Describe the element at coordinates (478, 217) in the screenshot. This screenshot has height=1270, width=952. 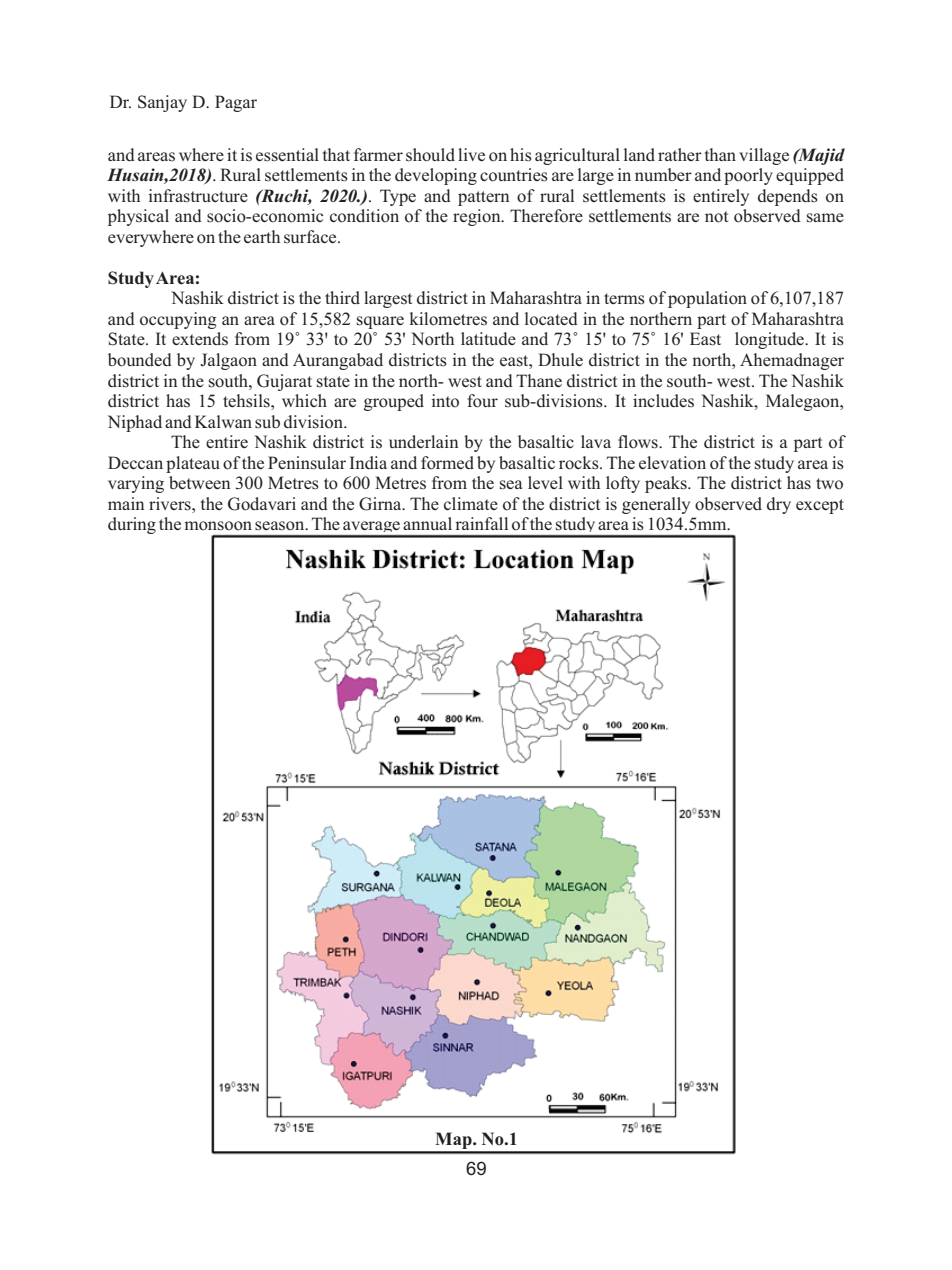
I see `region` at that location.
